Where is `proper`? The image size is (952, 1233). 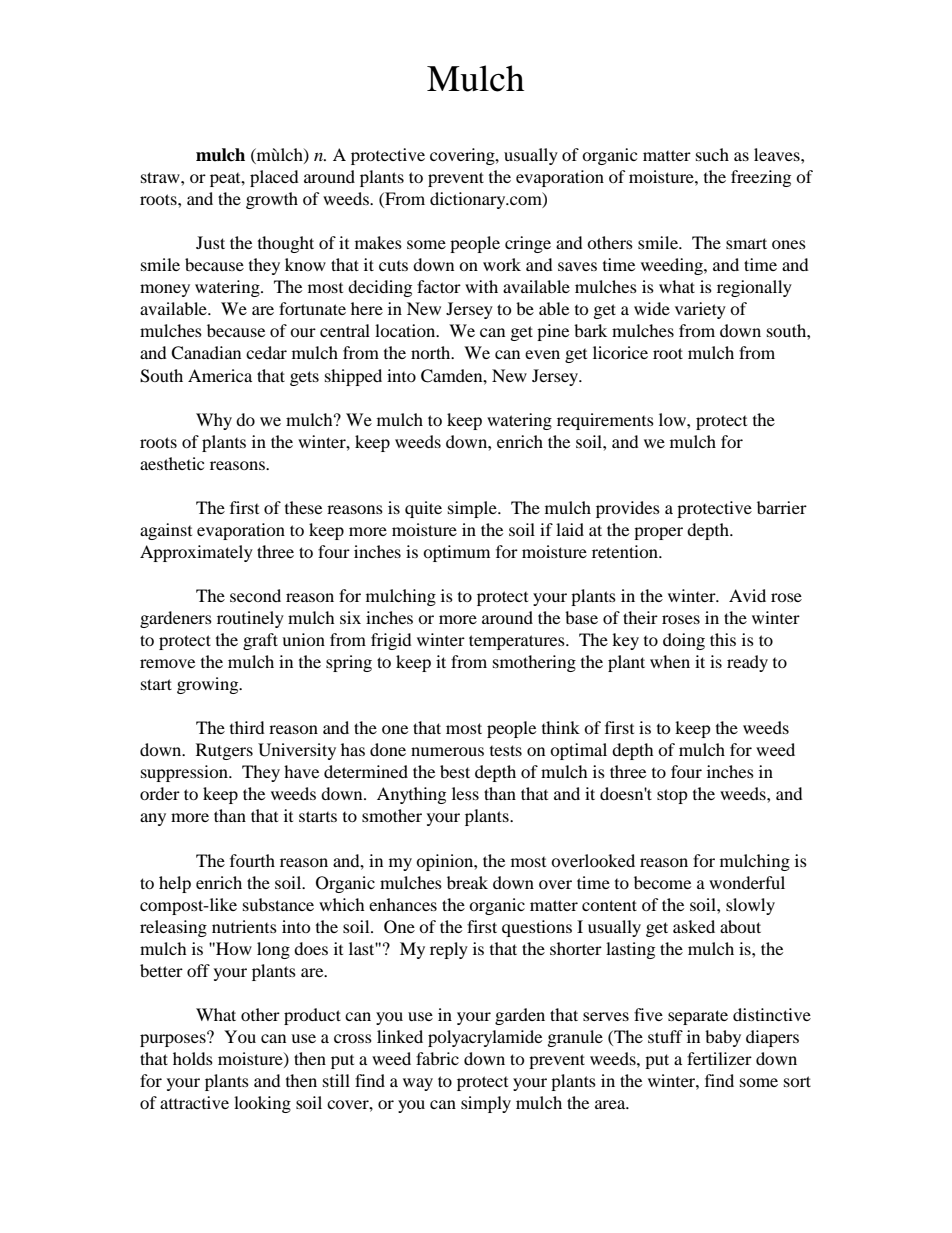 proper is located at coordinates (658, 533).
